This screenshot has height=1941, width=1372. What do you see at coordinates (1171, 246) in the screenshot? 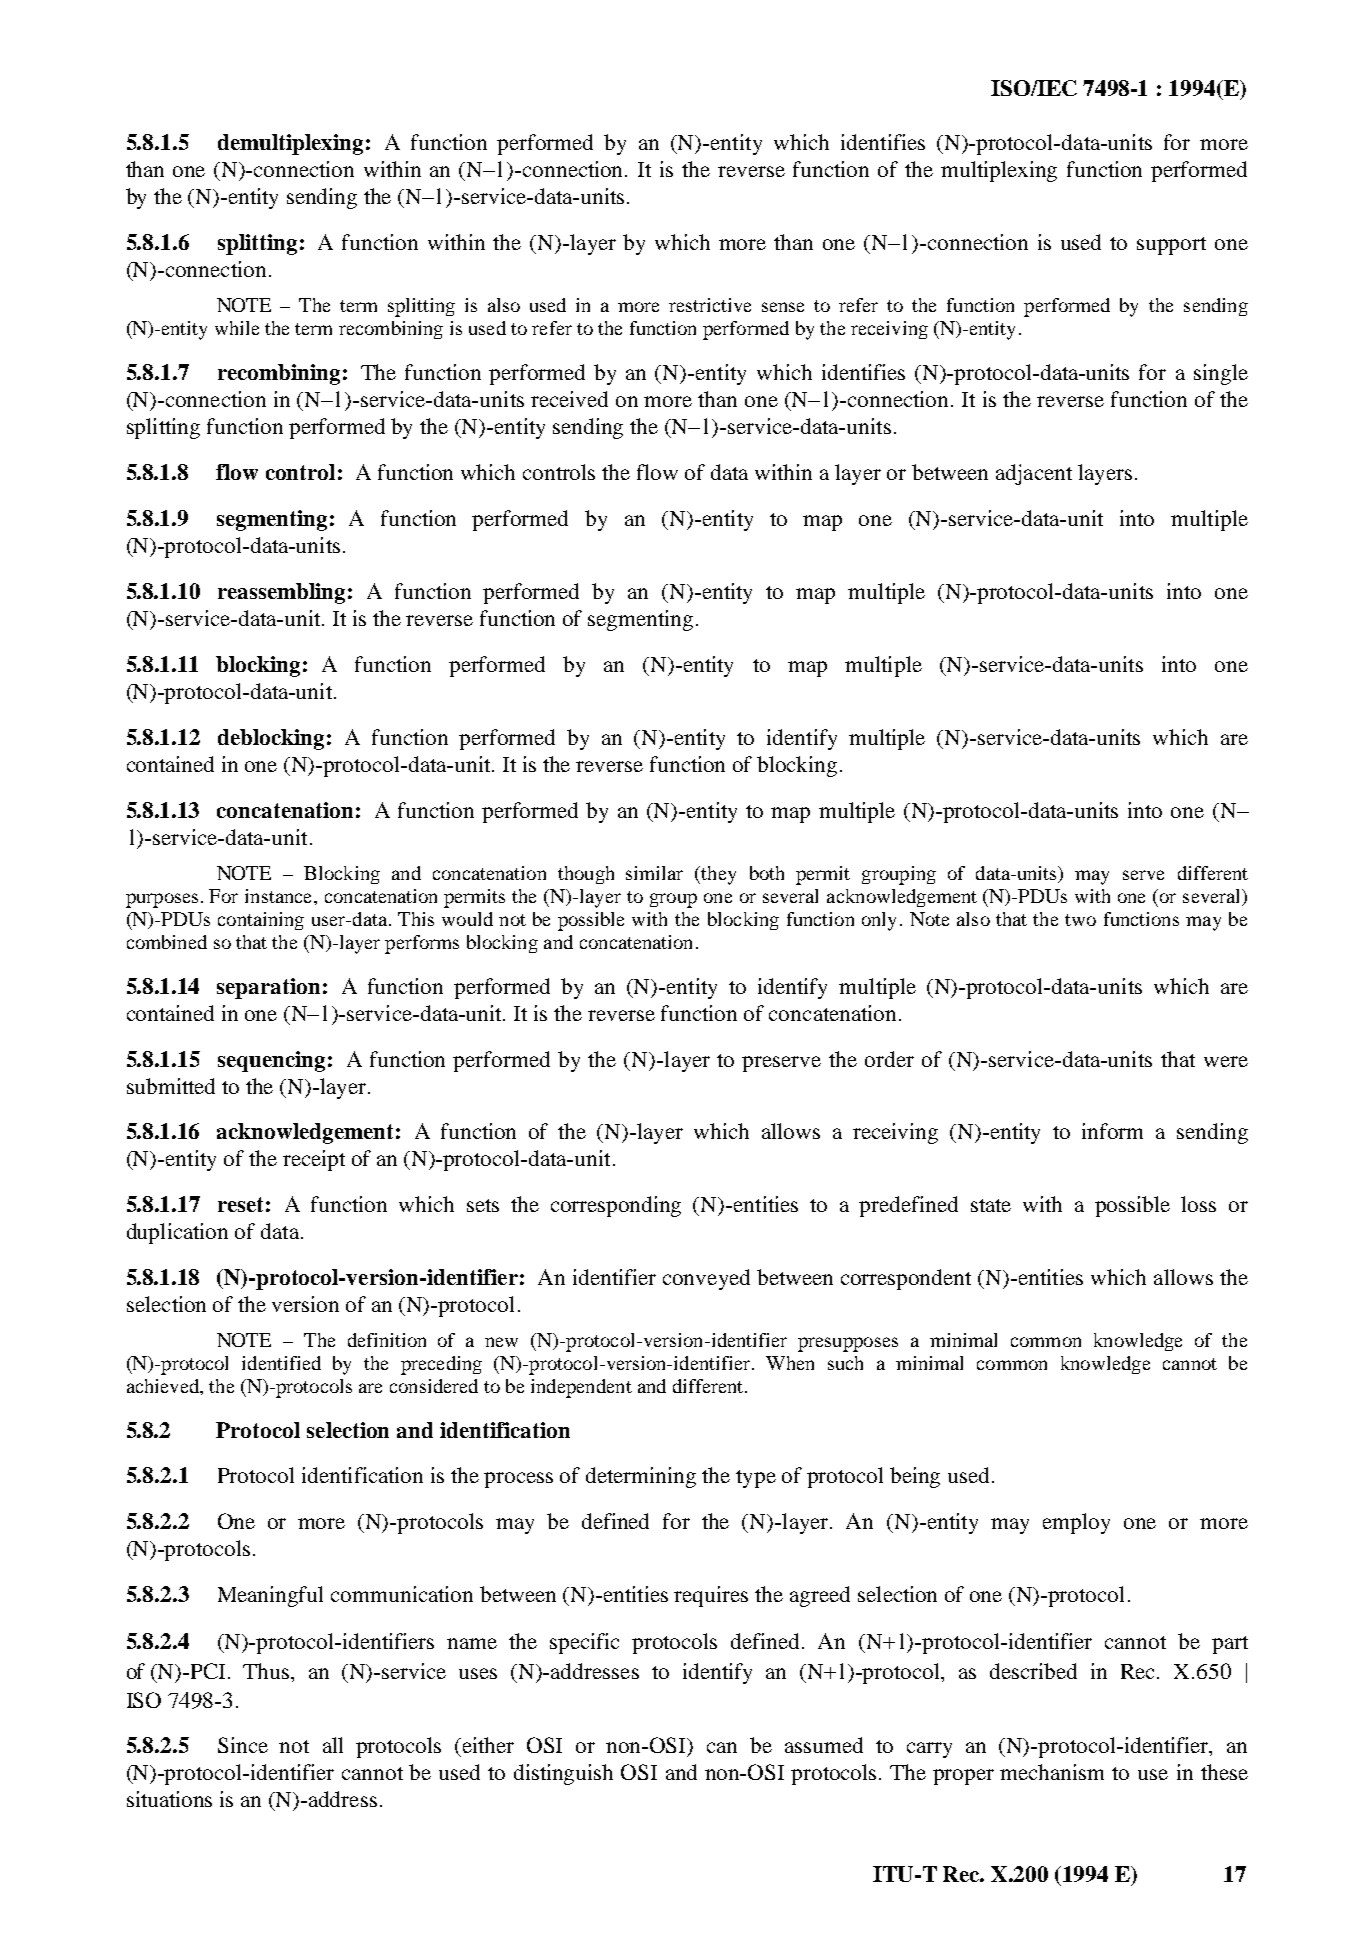
I see `support` at bounding box center [1171, 246].
